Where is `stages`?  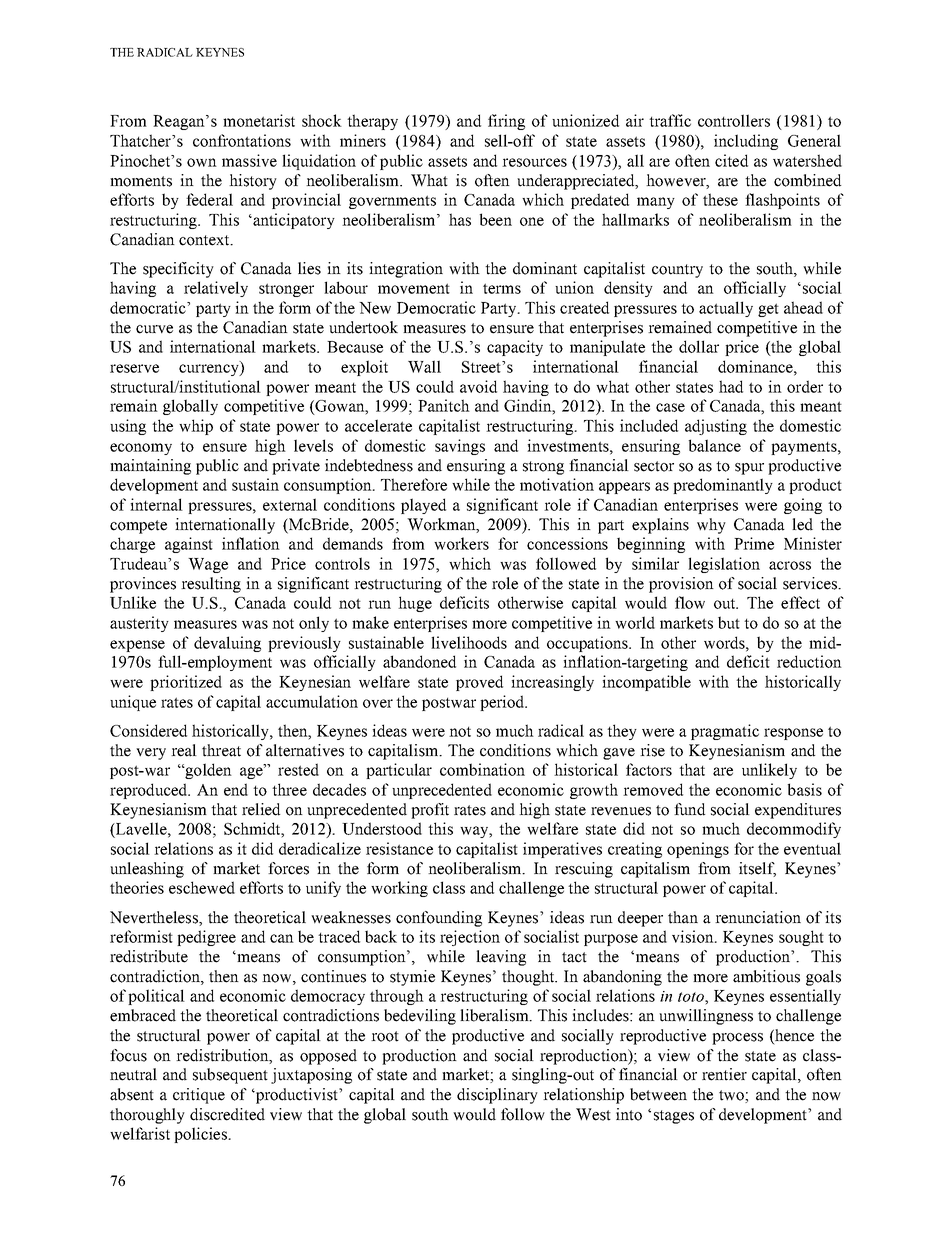
stages is located at coordinates (674, 1117).
